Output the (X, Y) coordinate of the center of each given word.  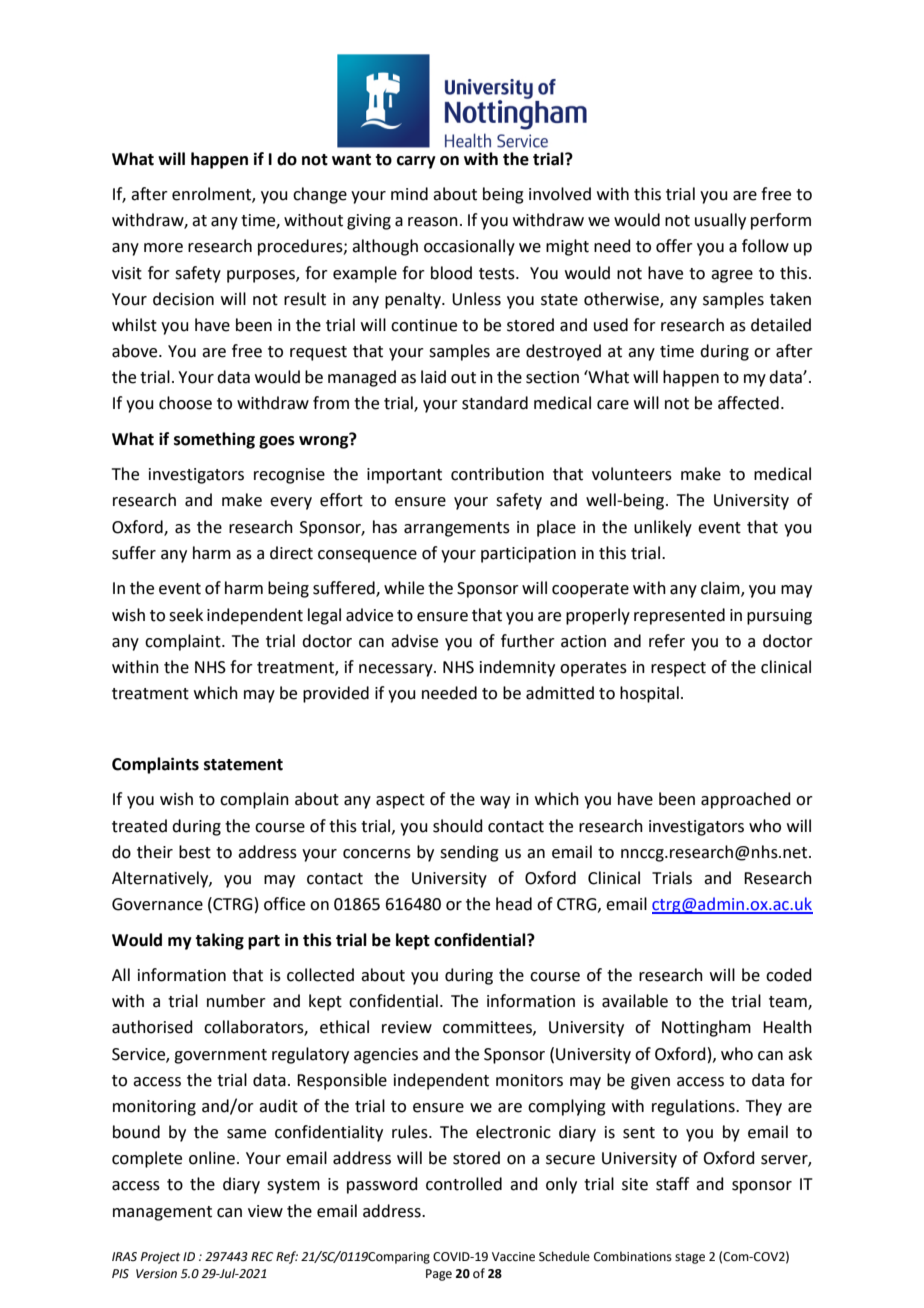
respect (678, 669)
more (163, 248)
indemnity (517, 668)
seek (186, 615)
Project (160, 1258)
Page (439, 1275)
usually (720, 221)
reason (433, 222)
